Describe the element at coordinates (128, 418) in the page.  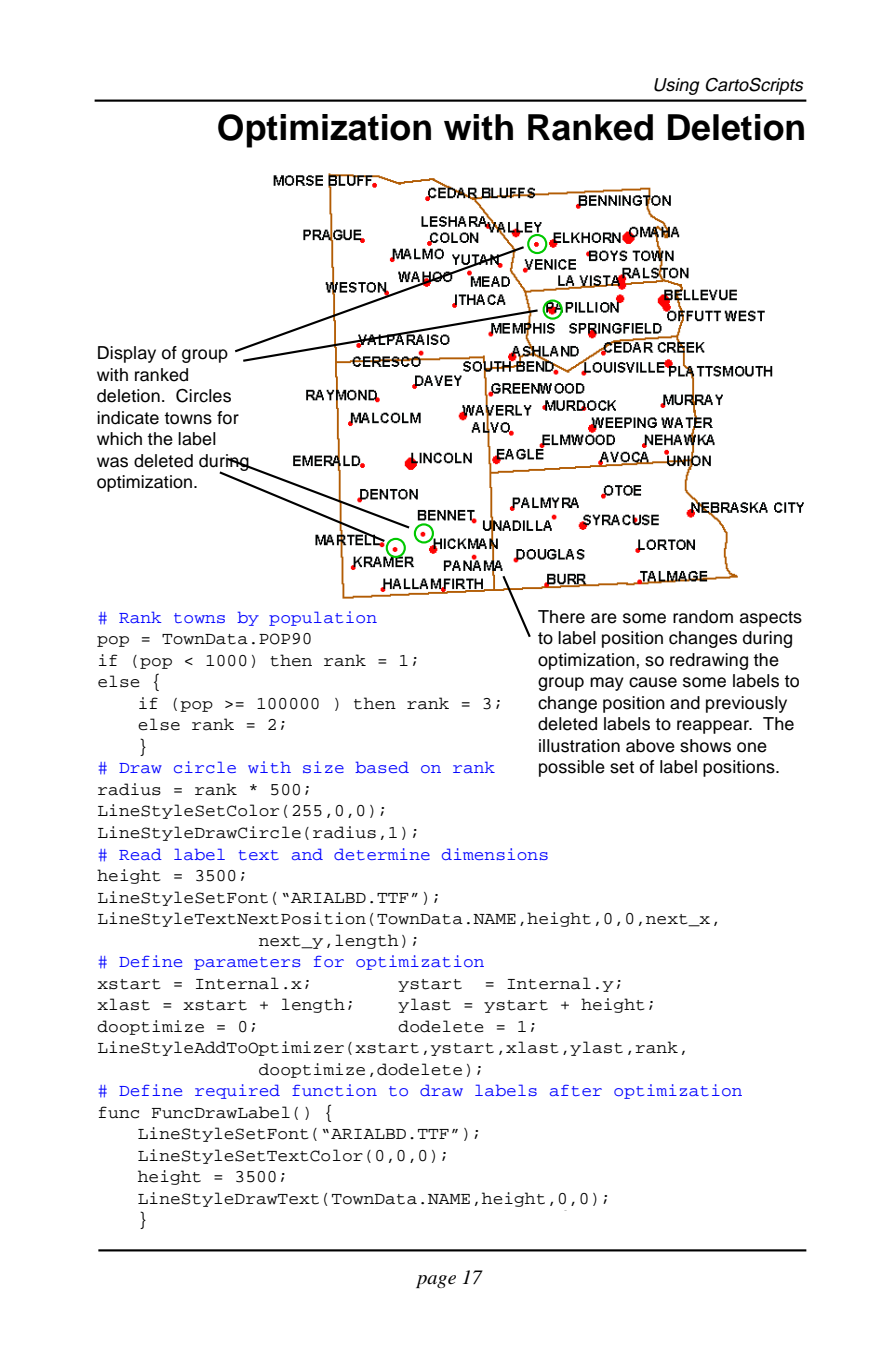
I see `indicate` at that location.
